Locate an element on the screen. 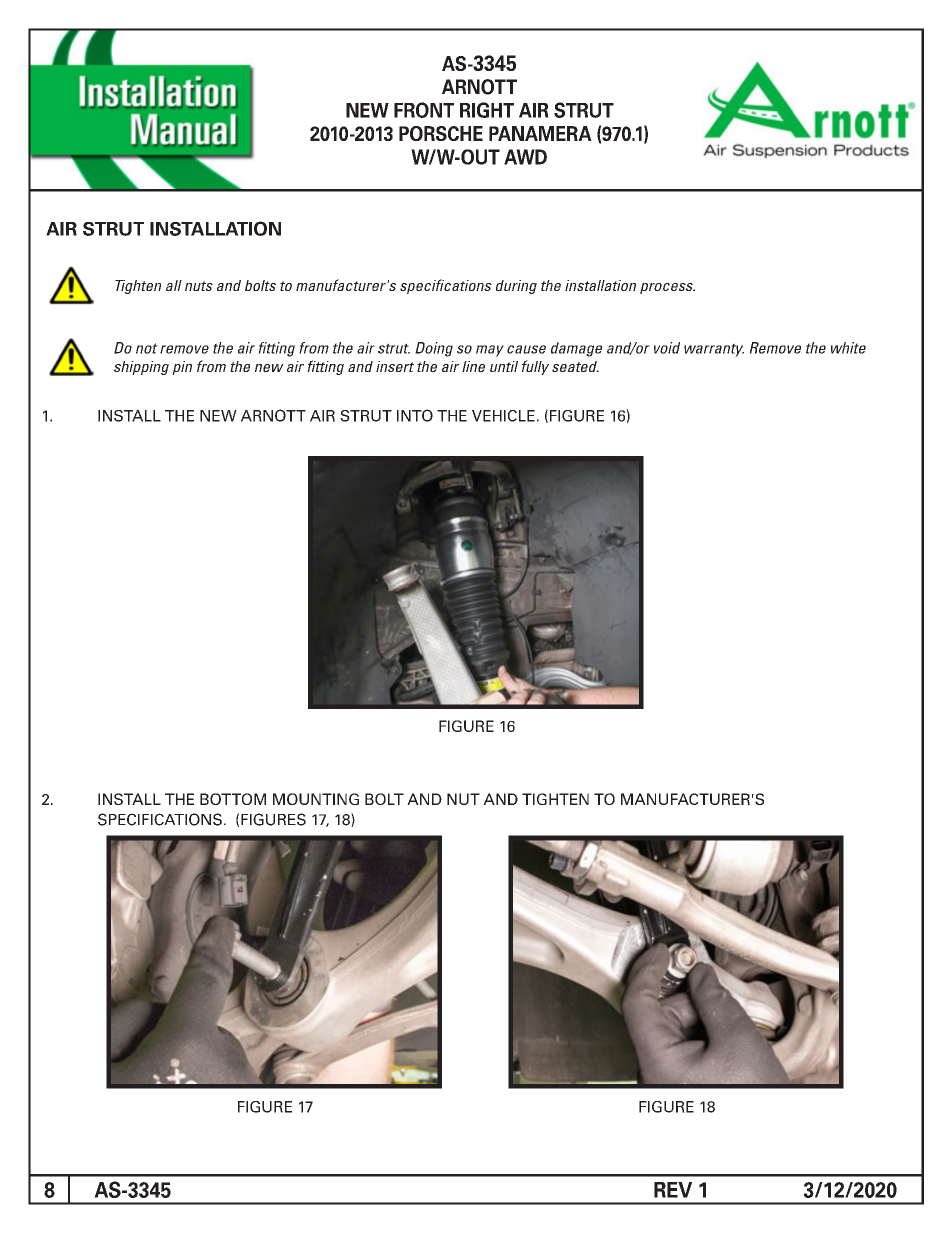 This screenshot has height=1233, width=952. REV is located at coordinates (673, 1190).
